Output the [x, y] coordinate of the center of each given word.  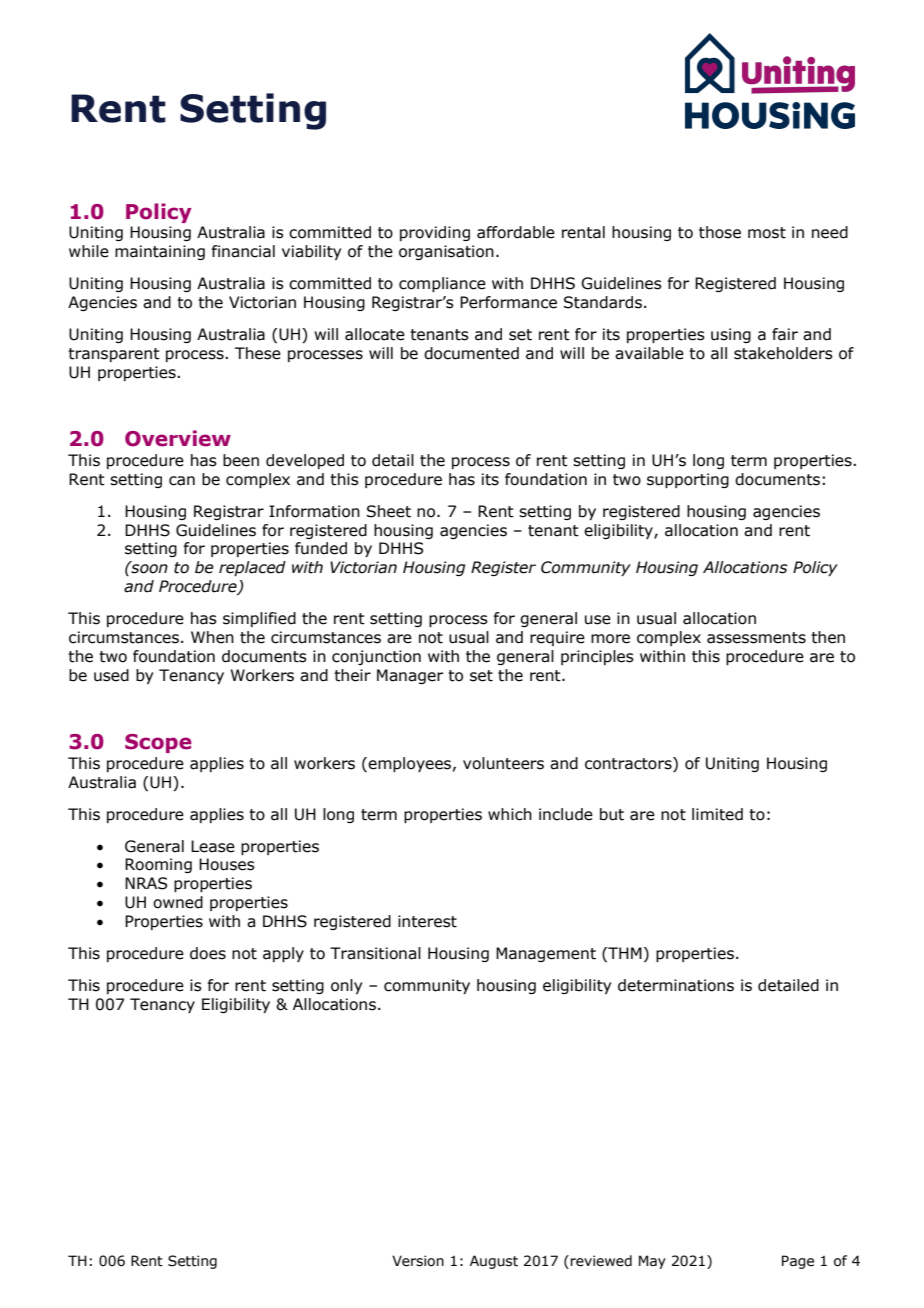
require [557, 638]
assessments [756, 638]
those [720, 232]
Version [418, 1261]
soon [148, 568]
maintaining [160, 252]
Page [798, 1262]
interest [427, 921]
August [494, 1262]
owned [178, 902]
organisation [446, 252]
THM [624, 953]
